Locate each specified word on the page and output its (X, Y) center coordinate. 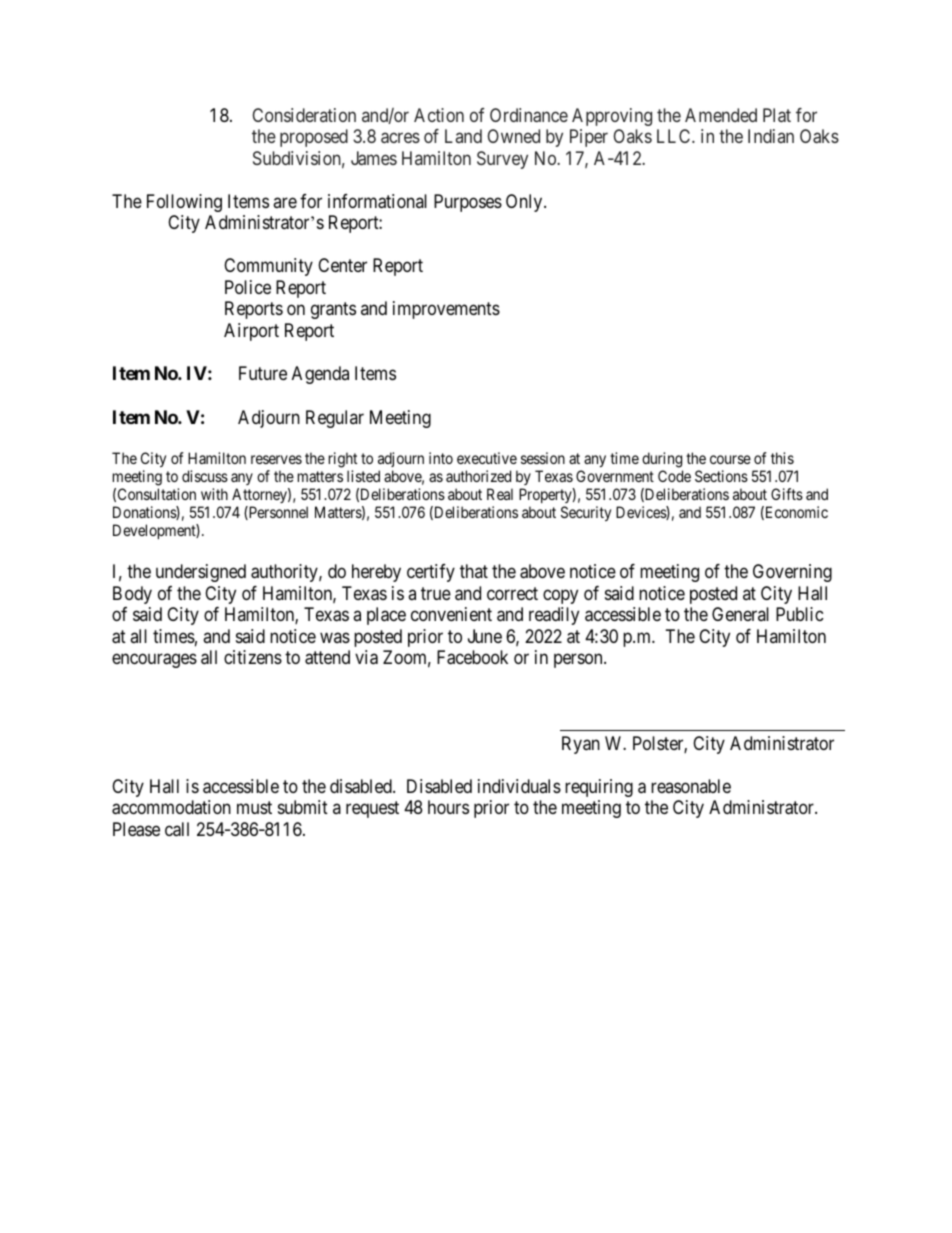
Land (463, 136)
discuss (205, 476)
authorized (478, 476)
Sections (721, 476)
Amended (721, 115)
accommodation (171, 807)
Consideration (304, 115)
